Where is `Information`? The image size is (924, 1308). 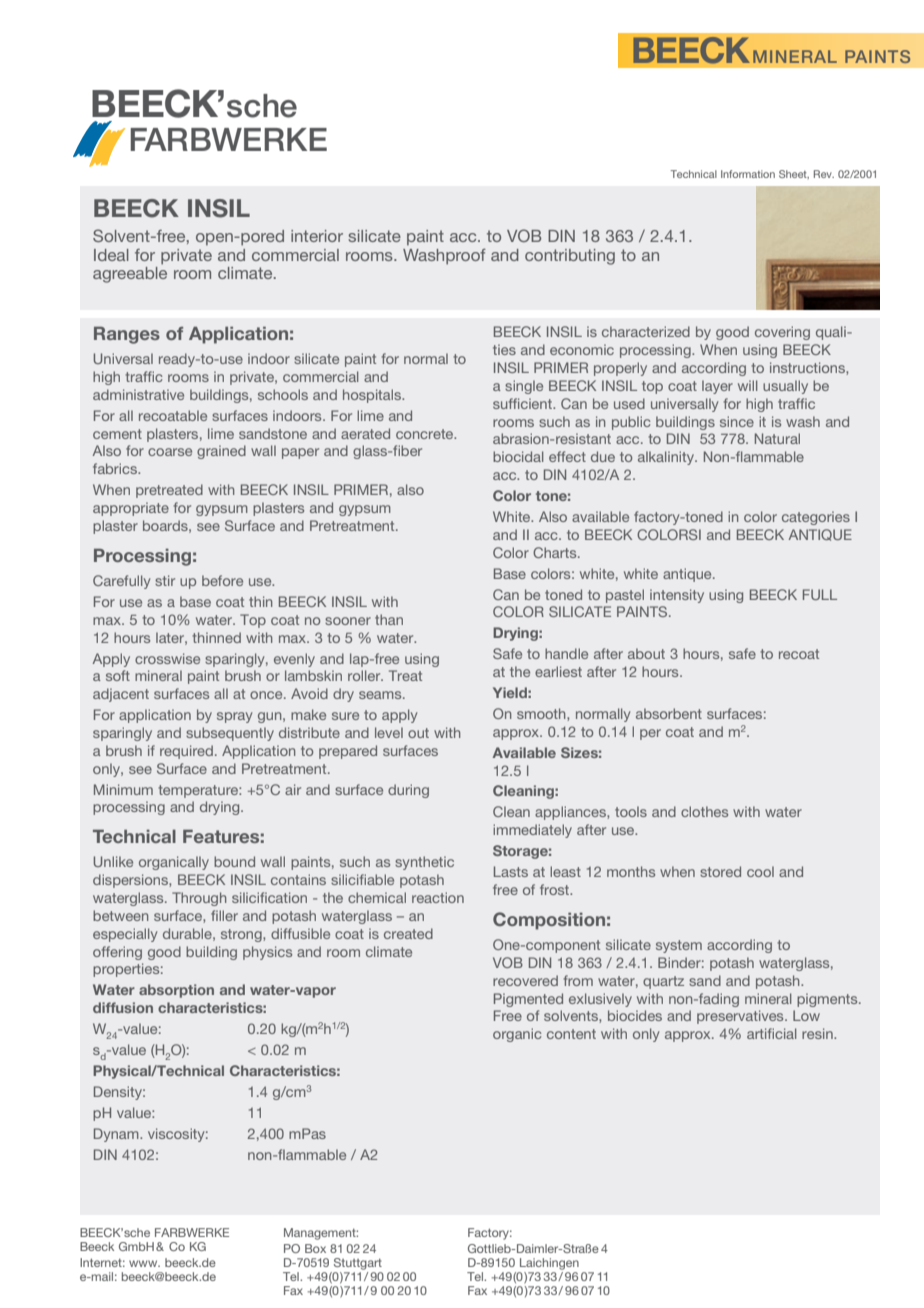 Information is located at coordinates (748, 174).
